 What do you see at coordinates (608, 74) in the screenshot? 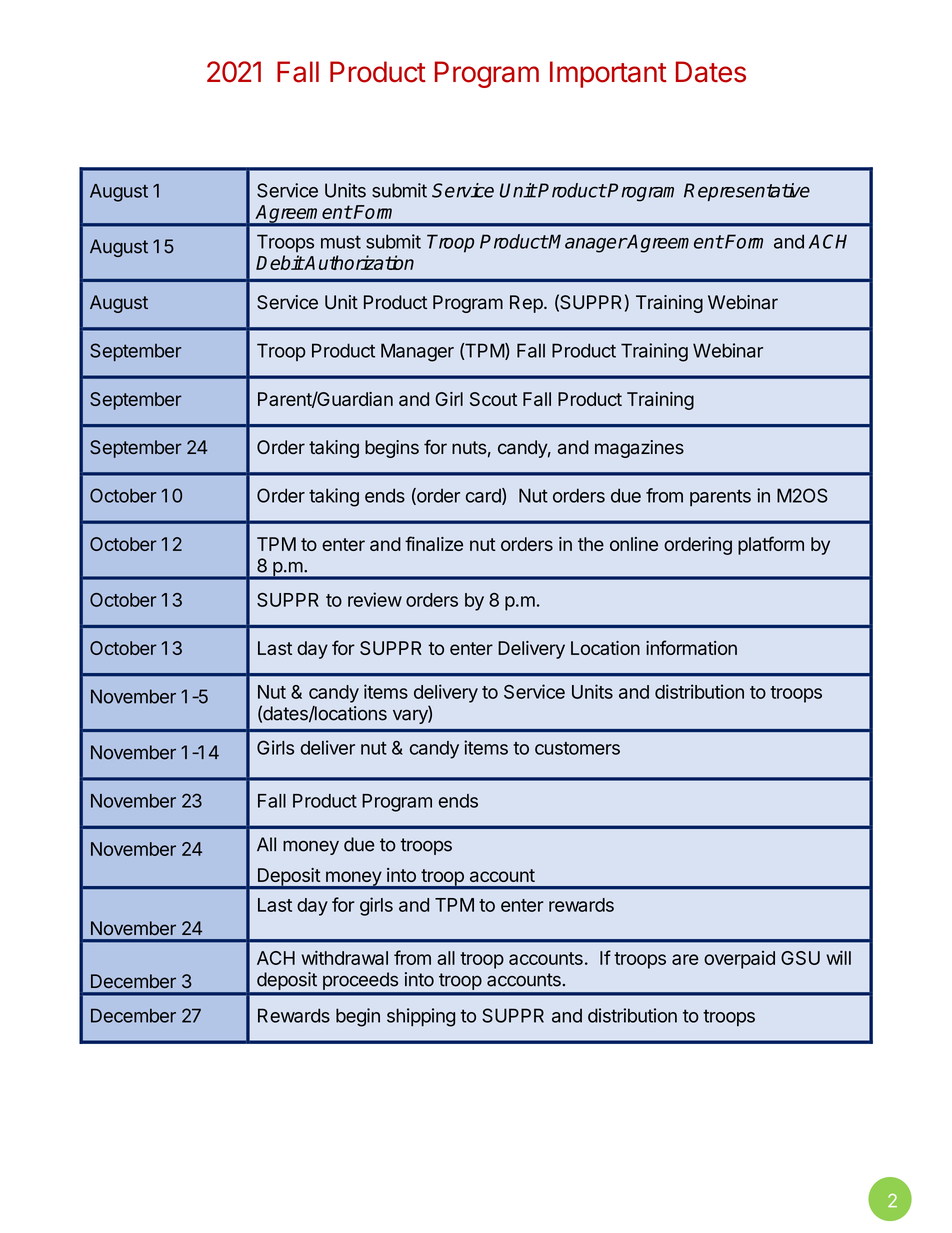
I see `Important` at bounding box center [608, 74].
